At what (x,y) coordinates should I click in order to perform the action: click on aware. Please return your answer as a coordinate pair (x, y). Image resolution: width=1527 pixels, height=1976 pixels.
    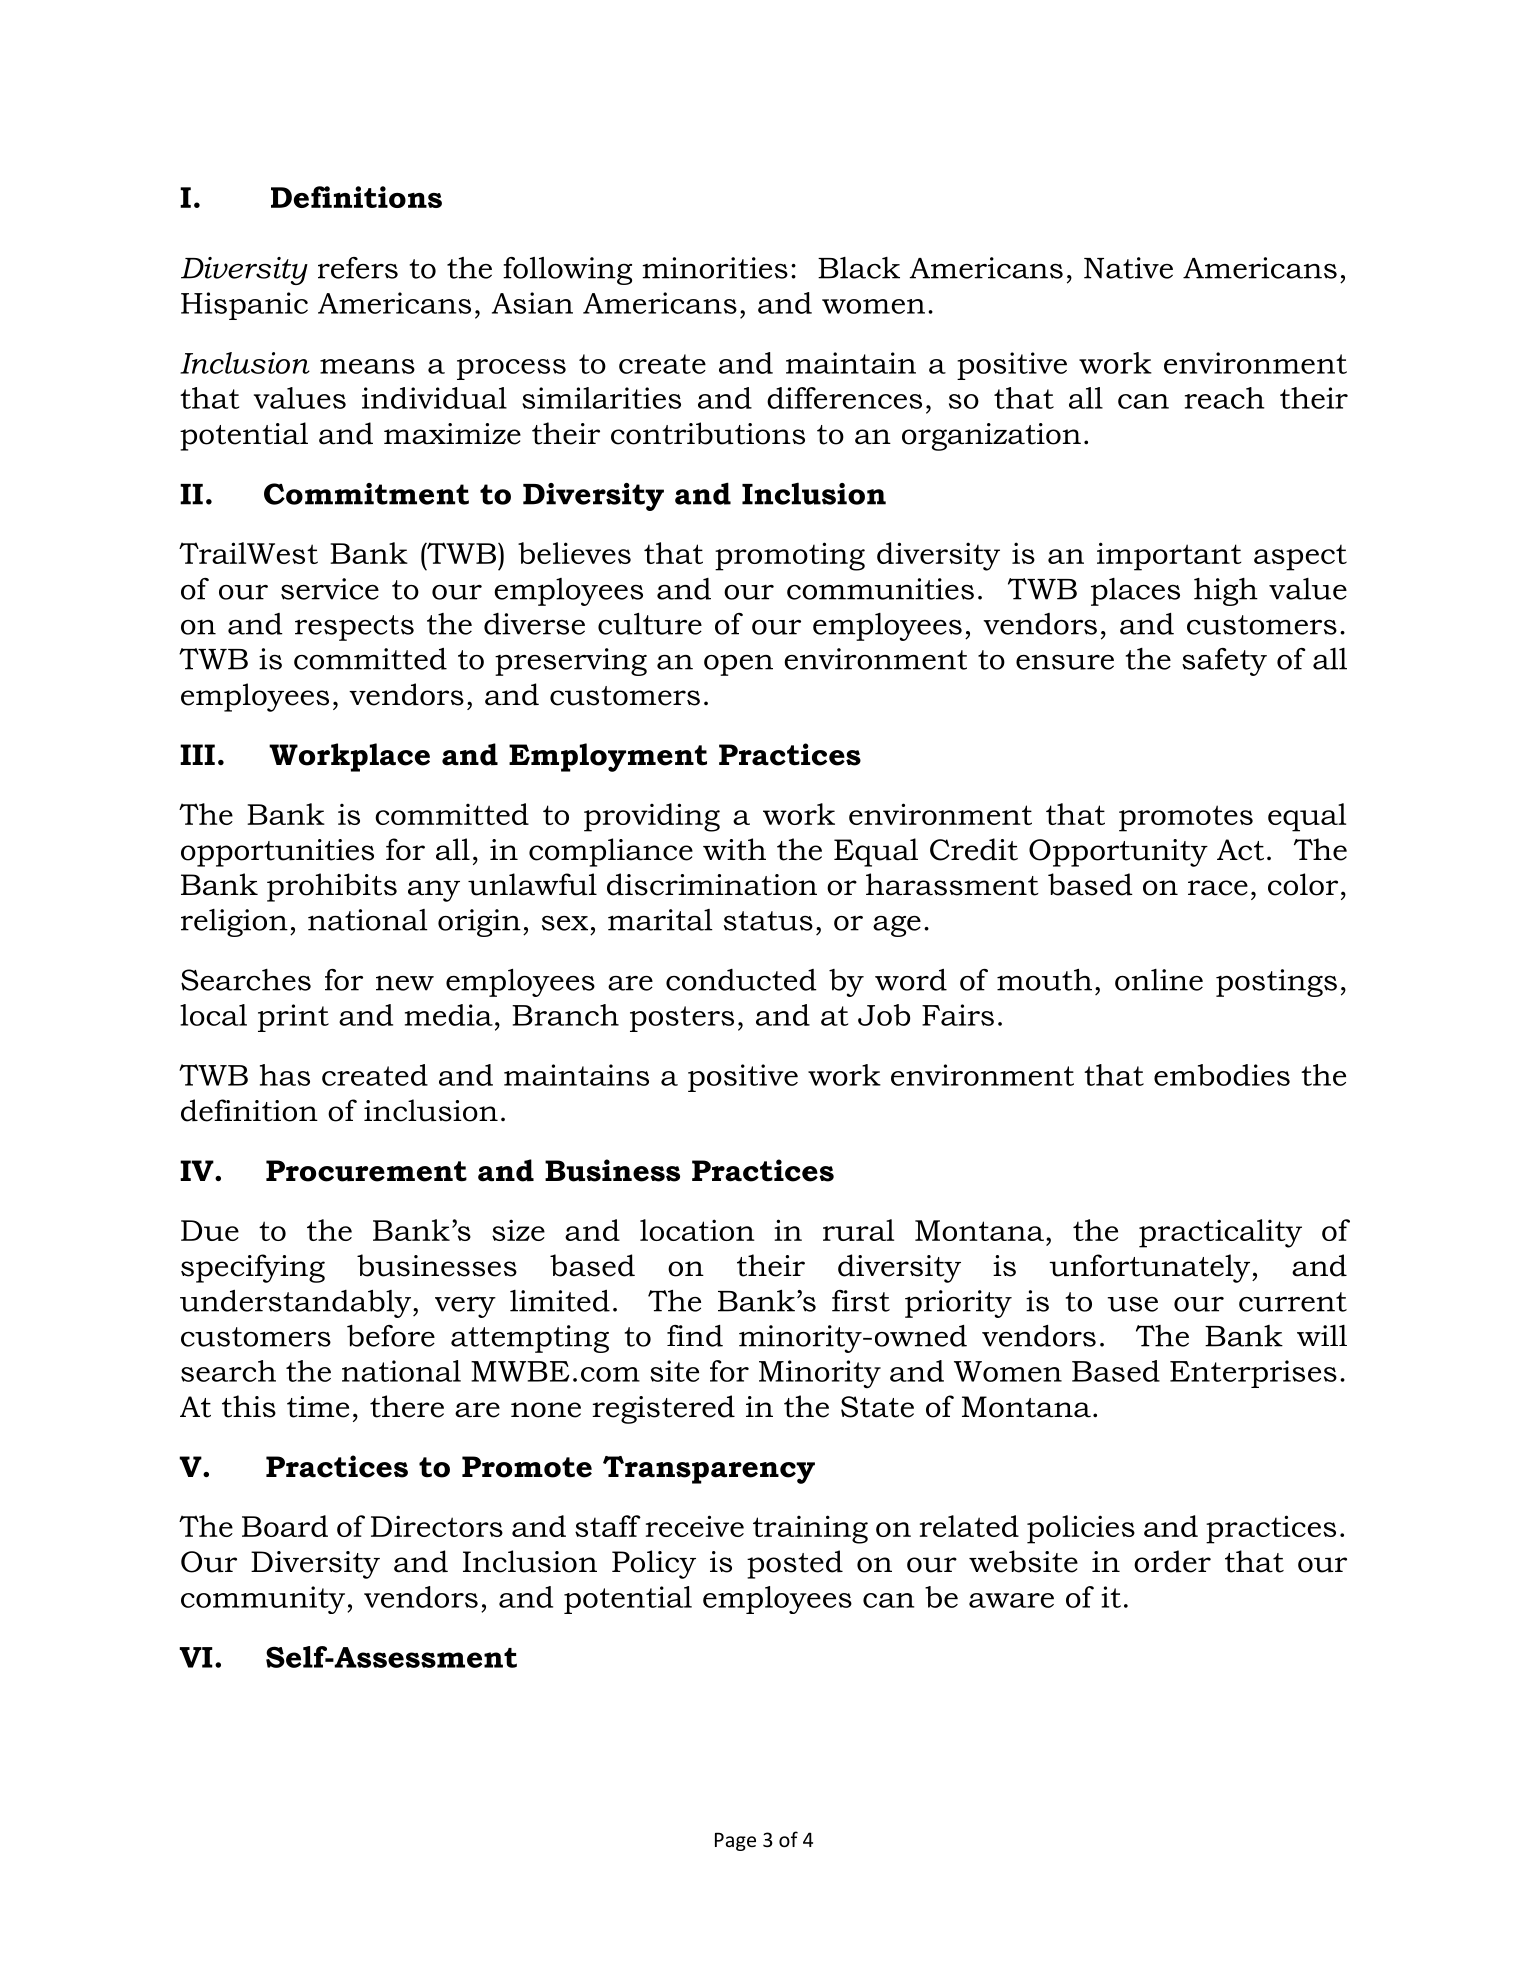
    Looking at the image, I should click on (1011, 1600).
